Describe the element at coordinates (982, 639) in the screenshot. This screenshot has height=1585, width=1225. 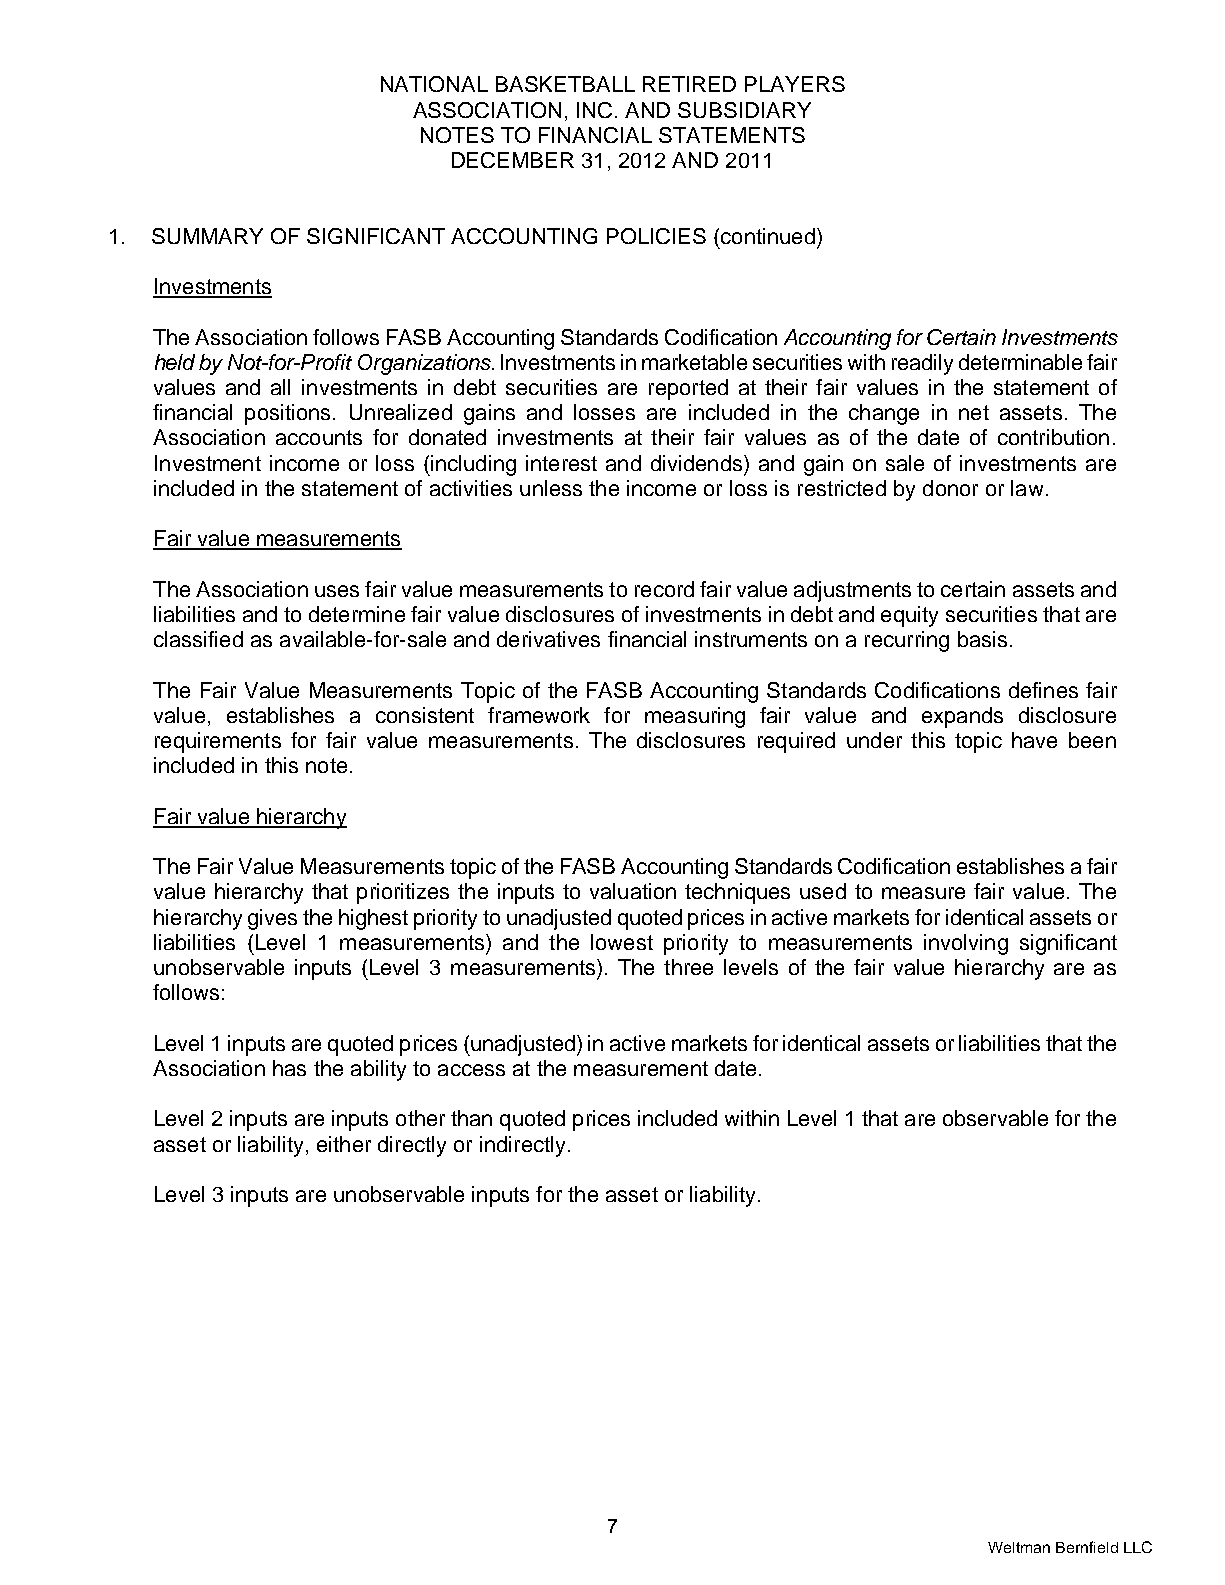
I see `basis` at that location.
